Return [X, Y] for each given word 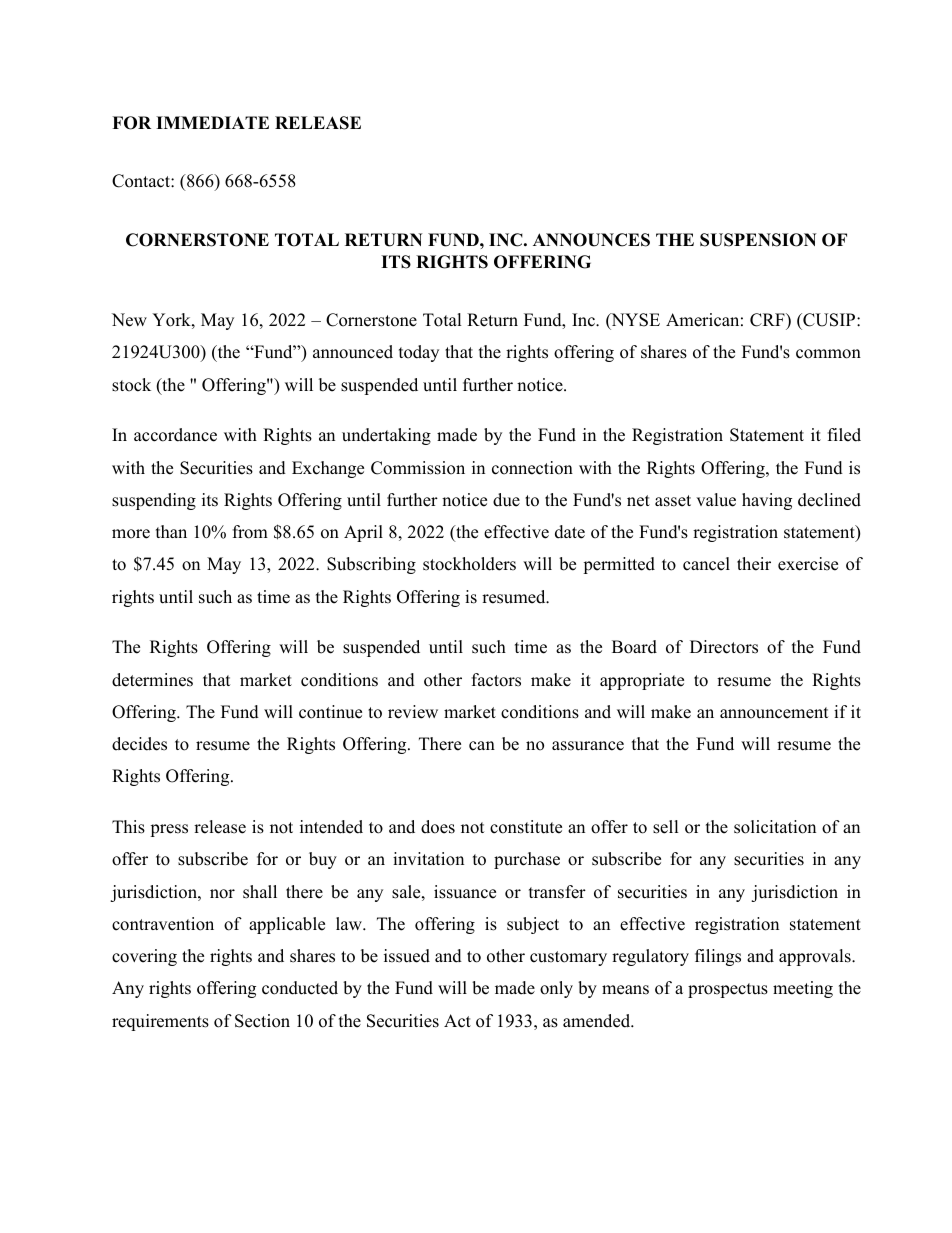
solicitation [775, 827]
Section [262, 1021]
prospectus [728, 990]
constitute [526, 827]
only [556, 989]
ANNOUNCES [591, 240]
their [754, 564]
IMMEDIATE [212, 122]
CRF [768, 320]
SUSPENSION [758, 240]
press [169, 830]
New [129, 320]
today [419, 353]
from [250, 532]
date [570, 532]
